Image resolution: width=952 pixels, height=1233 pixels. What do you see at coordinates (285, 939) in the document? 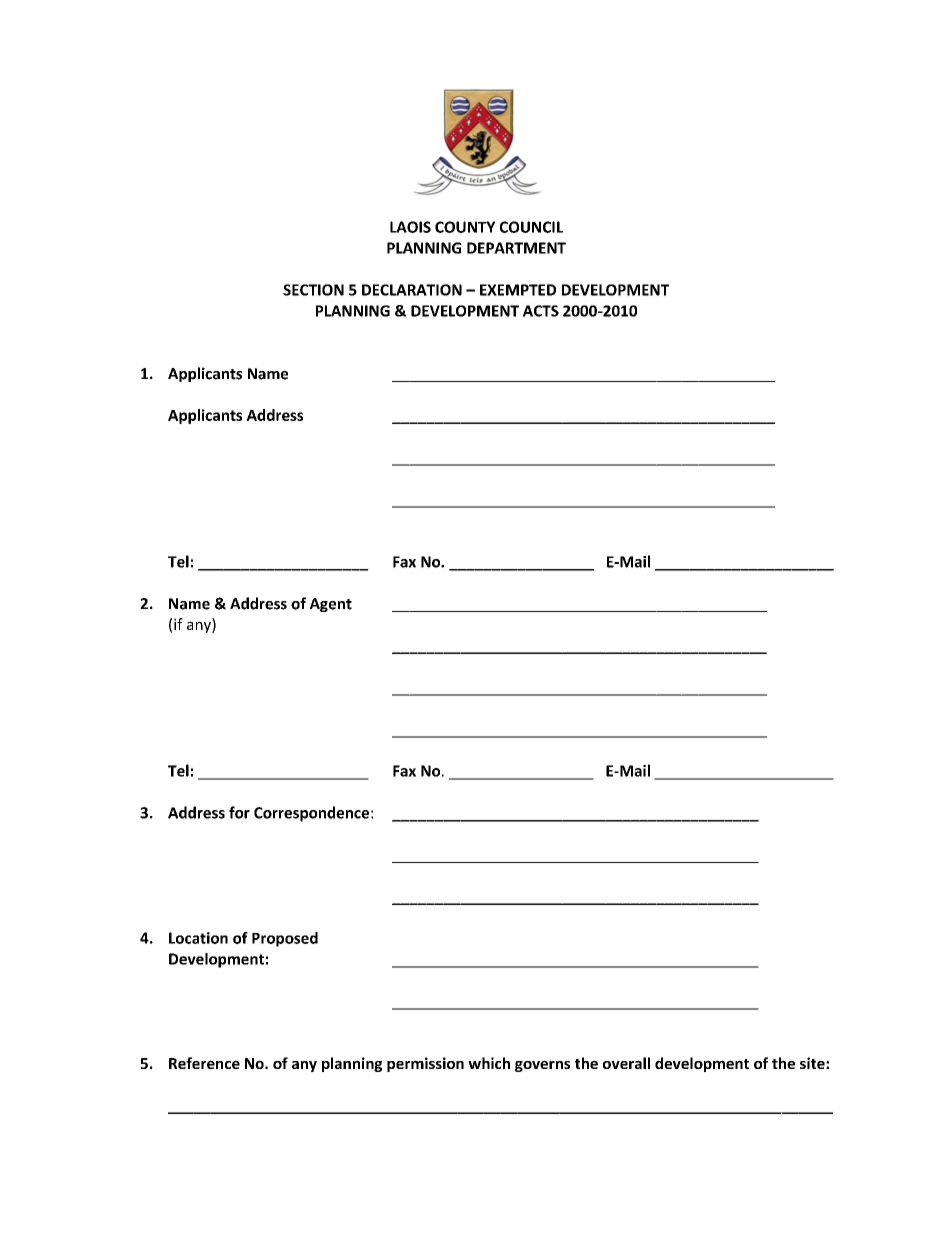
I see `Proposed` at bounding box center [285, 939].
